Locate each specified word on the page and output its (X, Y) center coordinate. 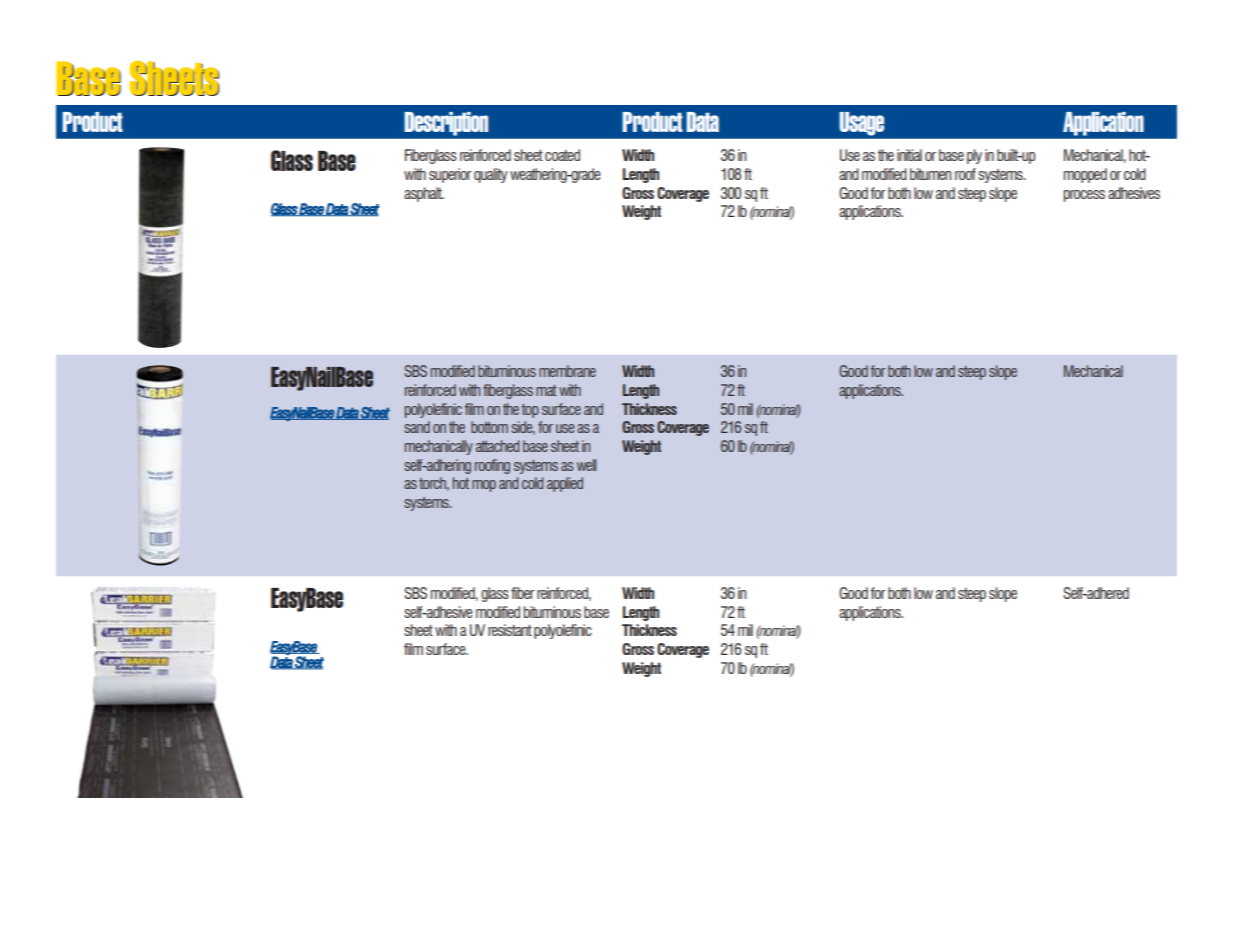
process (1084, 196)
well (586, 465)
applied (565, 484)
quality (490, 175)
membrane (567, 371)
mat (546, 390)
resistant (510, 630)
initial (909, 155)
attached (497, 446)
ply (974, 156)
